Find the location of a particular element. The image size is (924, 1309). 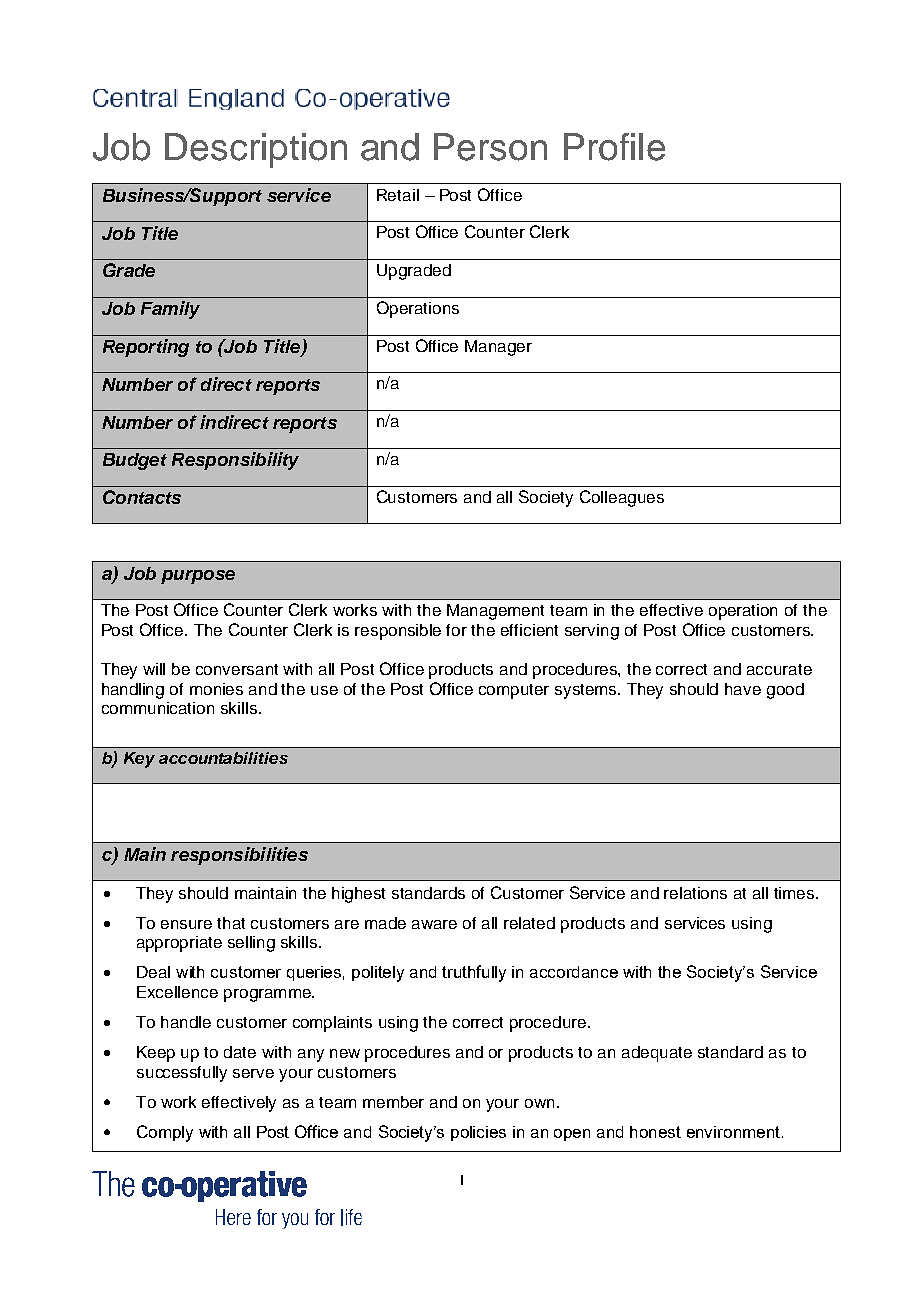

for is located at coordinates (456, 630).
